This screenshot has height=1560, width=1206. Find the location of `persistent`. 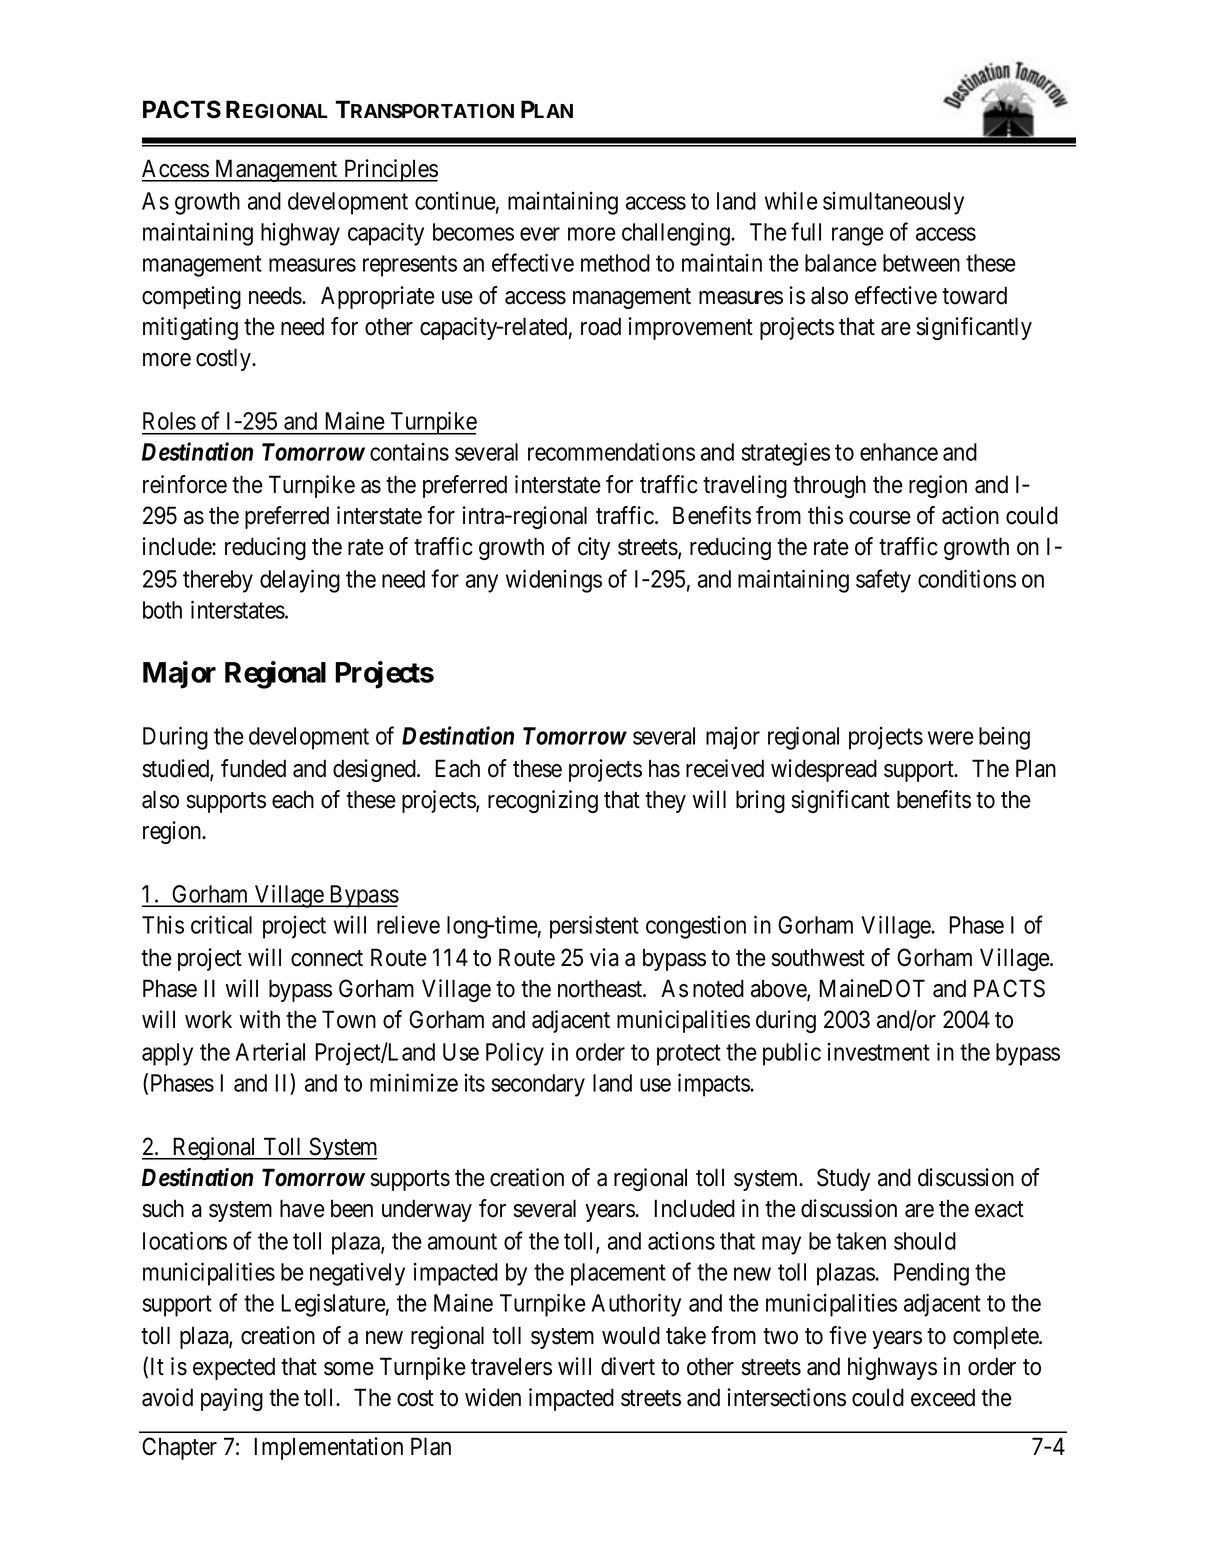

persistent is located at coordinates (594, 927).
